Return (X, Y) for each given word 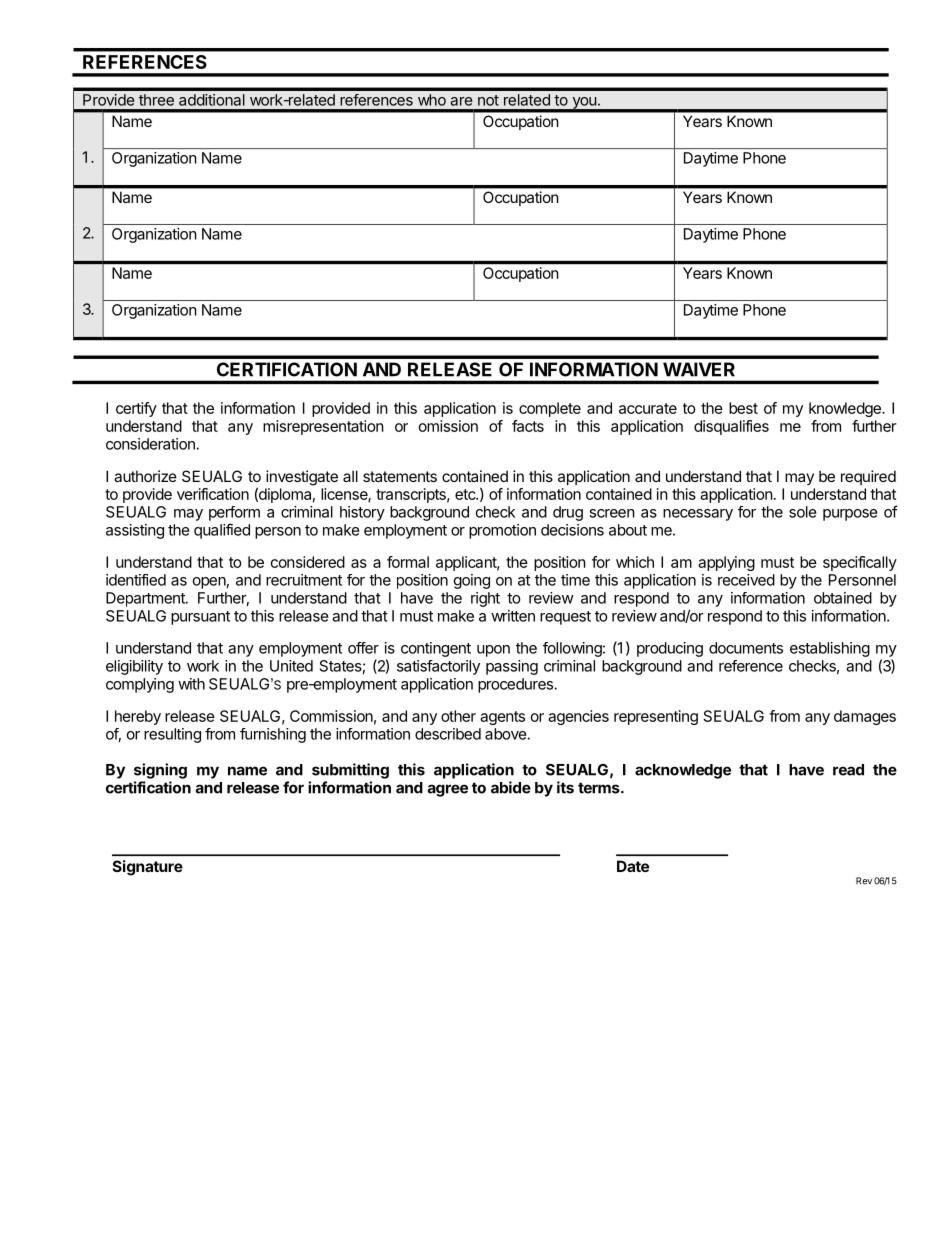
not (488, 100)
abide (511, 787)
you (584, 104)
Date (633, 866)
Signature (148, 868)
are (461, 101)
